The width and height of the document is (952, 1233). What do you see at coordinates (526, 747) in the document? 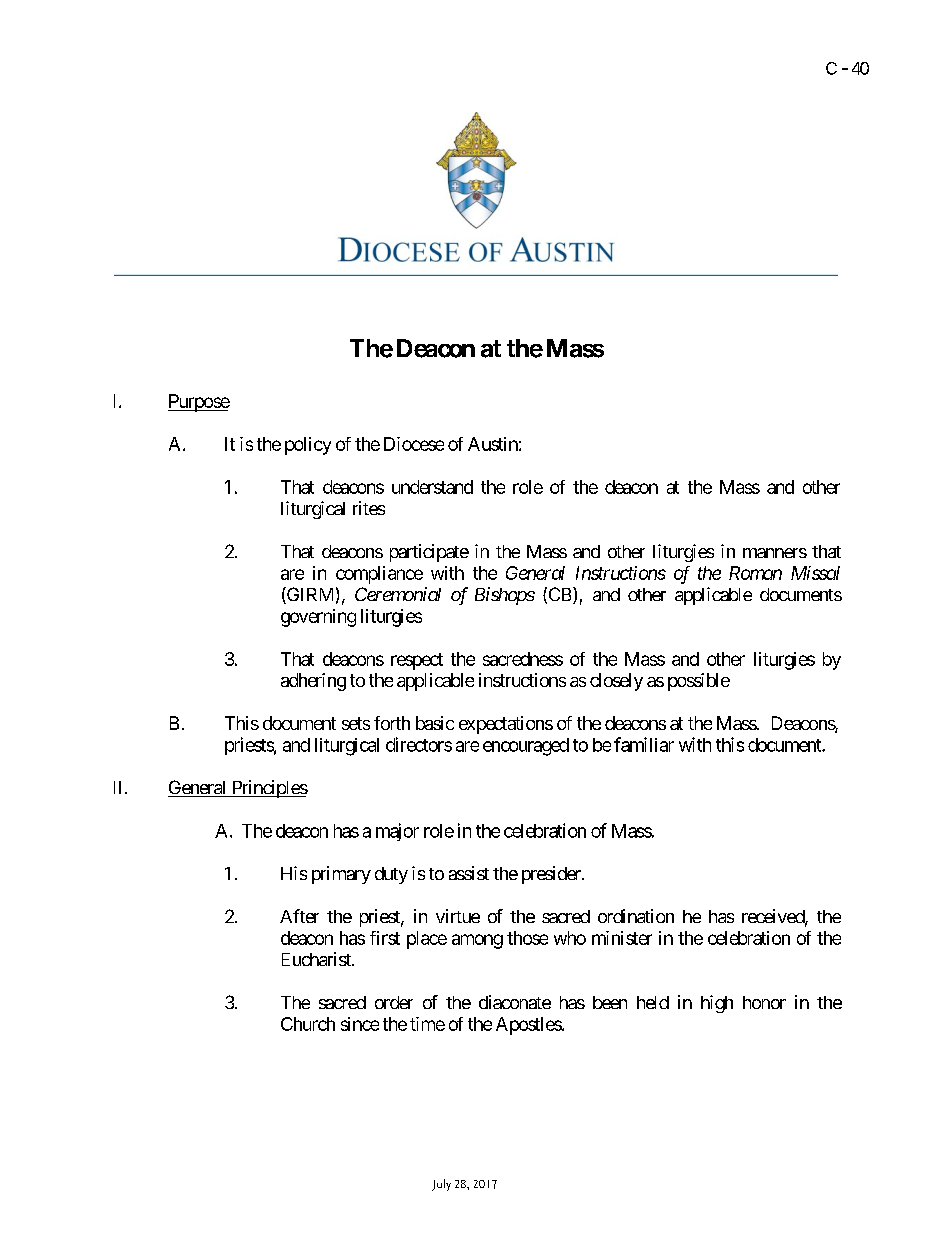
I see `encouraged` at bounding box center [526, 747].
